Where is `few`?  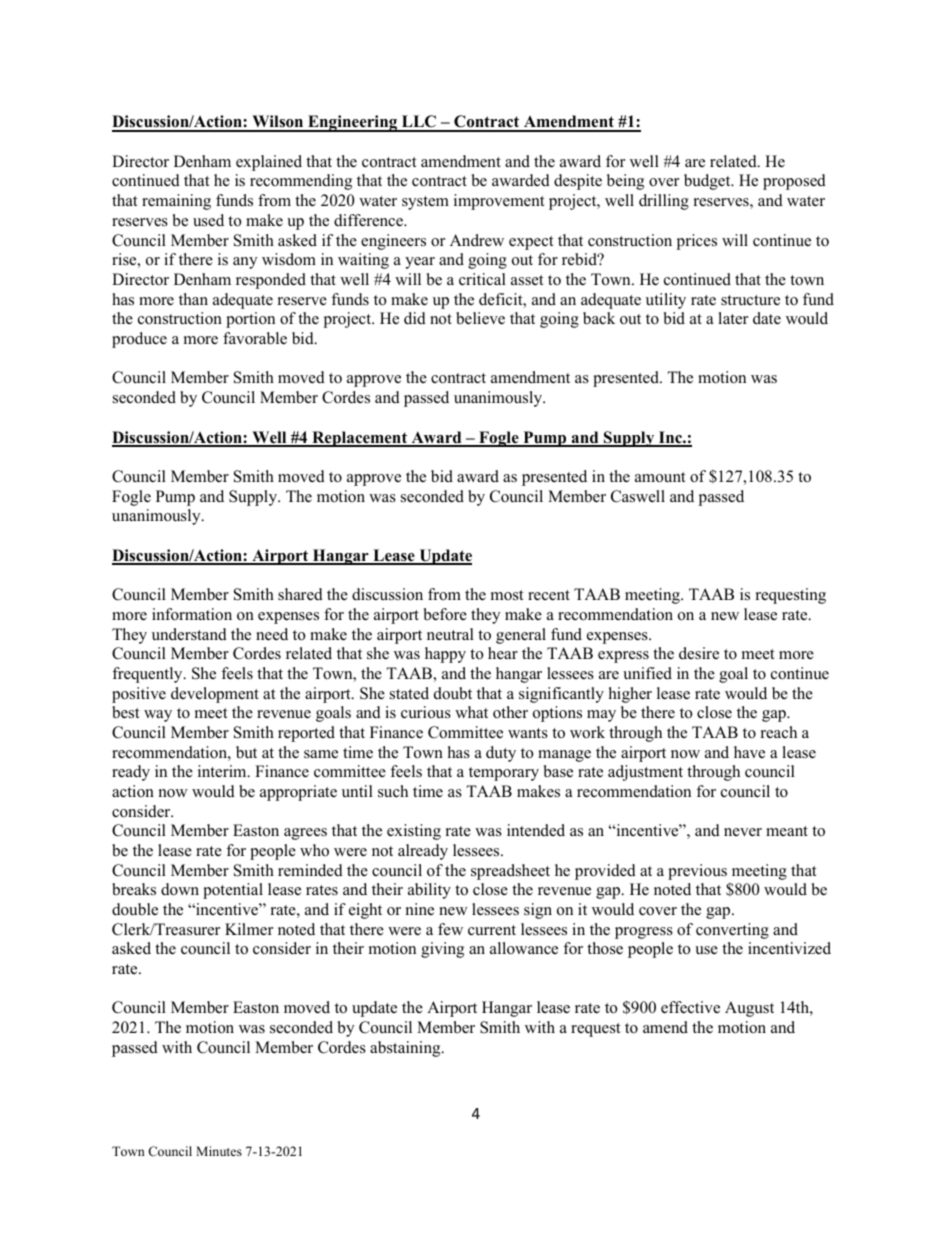
few is located at coordinates (450, 929).
